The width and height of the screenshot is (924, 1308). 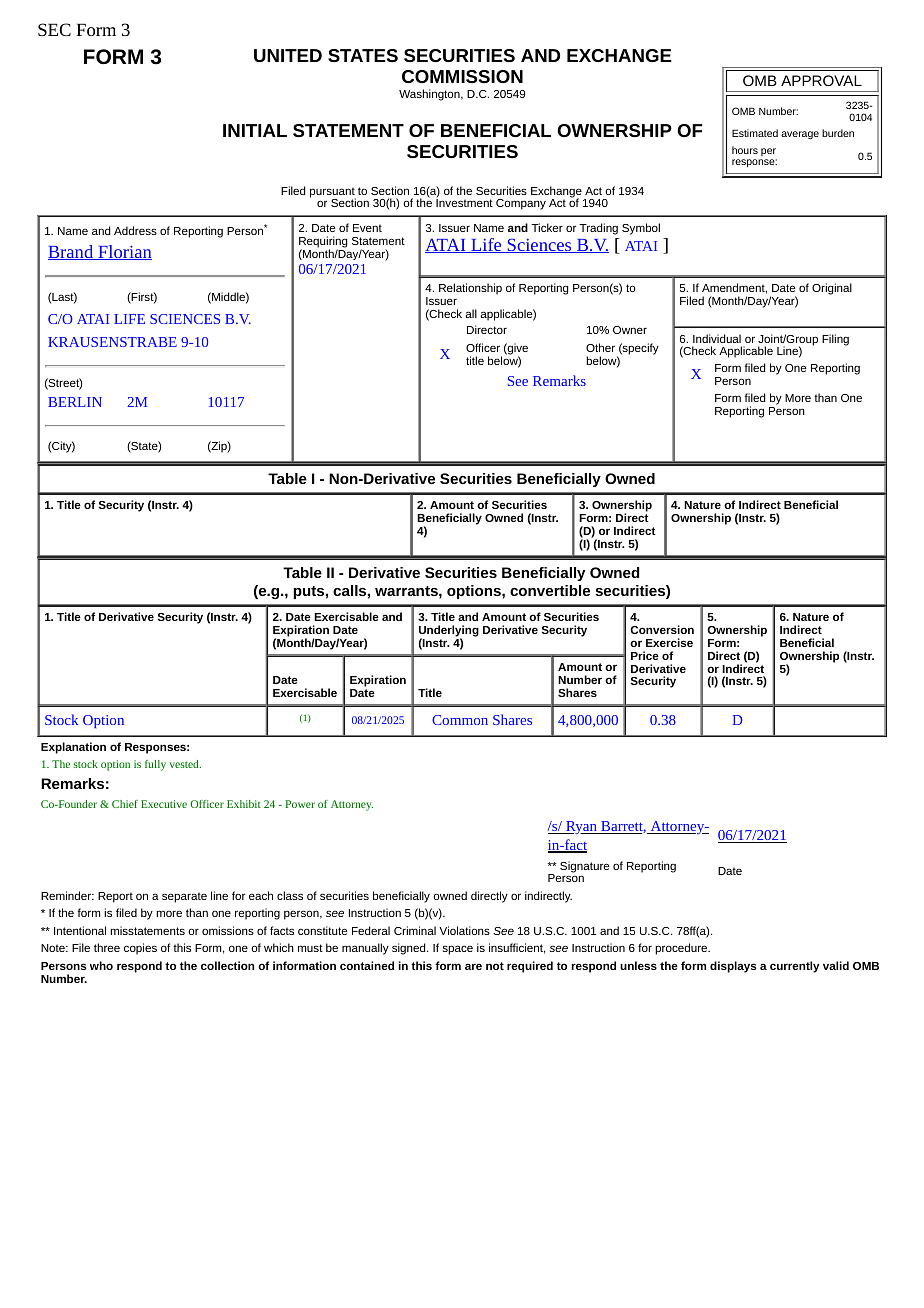 What do you see at coordinates (821, 80) in the screenshot?
I see `APPROVAL` at bounding box center [821, 80].
